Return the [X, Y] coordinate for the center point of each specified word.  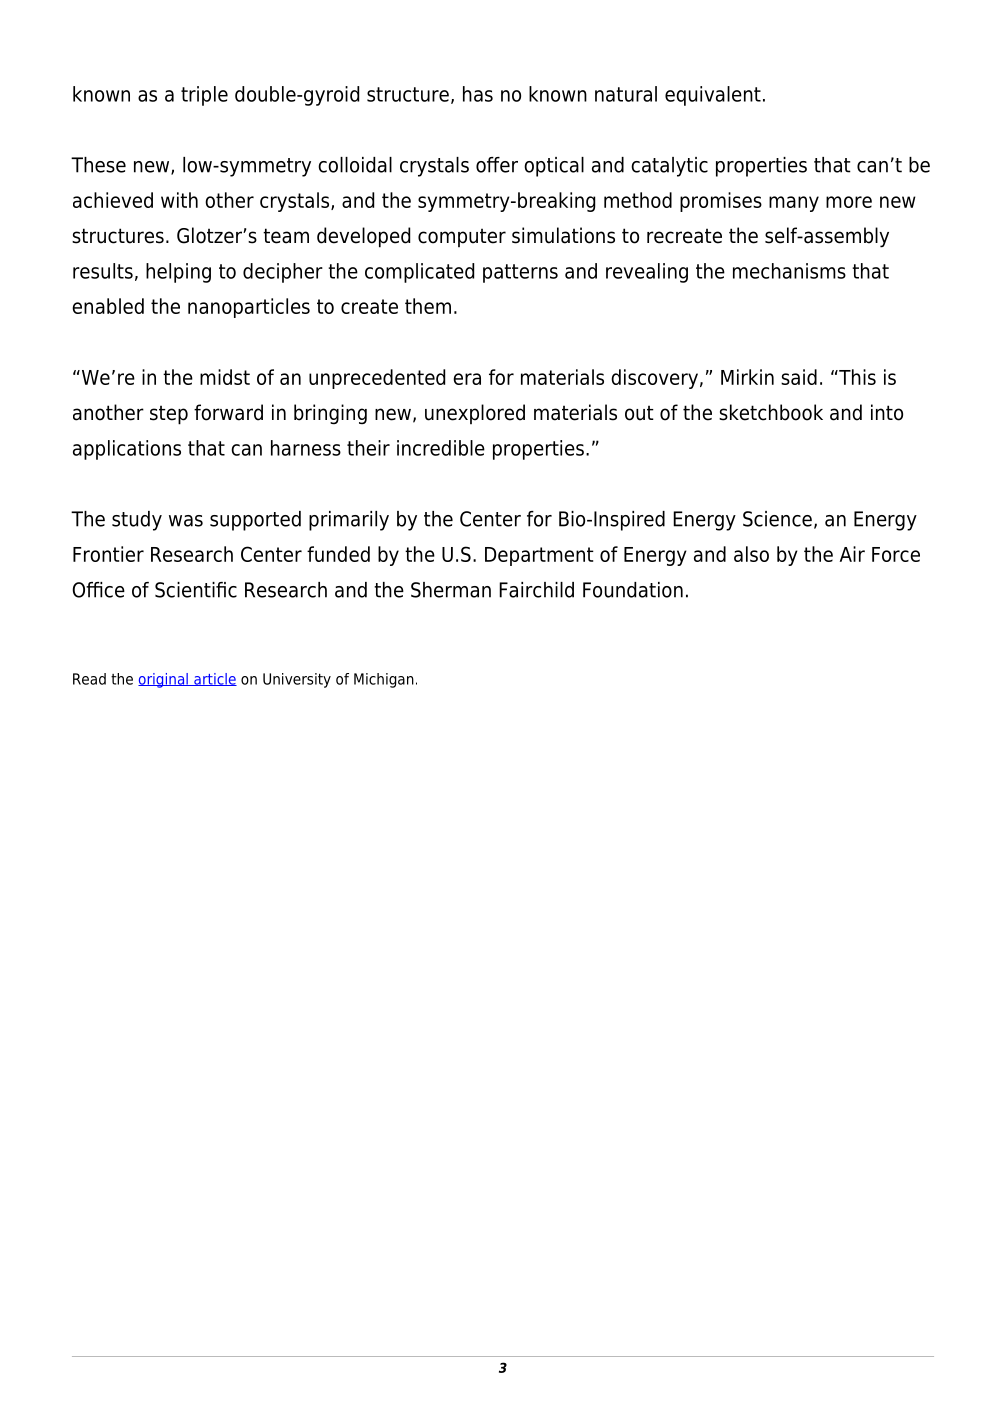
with [179, 200]
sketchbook [771, 412]
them [428, 306]
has [478, 94]
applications [127, 450]
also [751, 554]
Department [539, 556]
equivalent [713, 96]
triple [204, 96]
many [794, 204]
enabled [108, 306]
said [799, 377]
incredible [441, 448]
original [164, 680]
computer [462, 237]
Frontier [108, 554]
